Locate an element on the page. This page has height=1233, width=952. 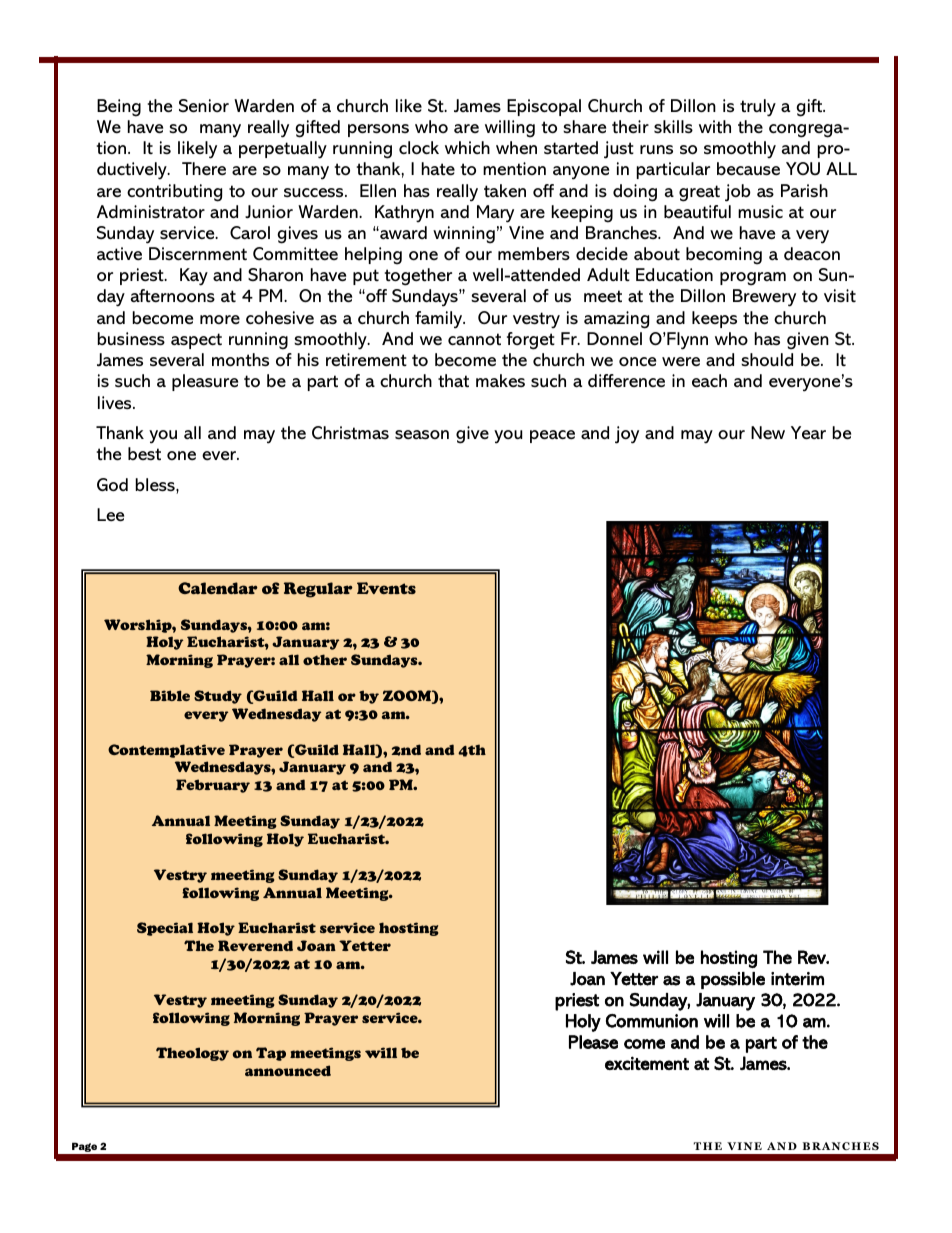
Events is located at coordinates (386, 588).
